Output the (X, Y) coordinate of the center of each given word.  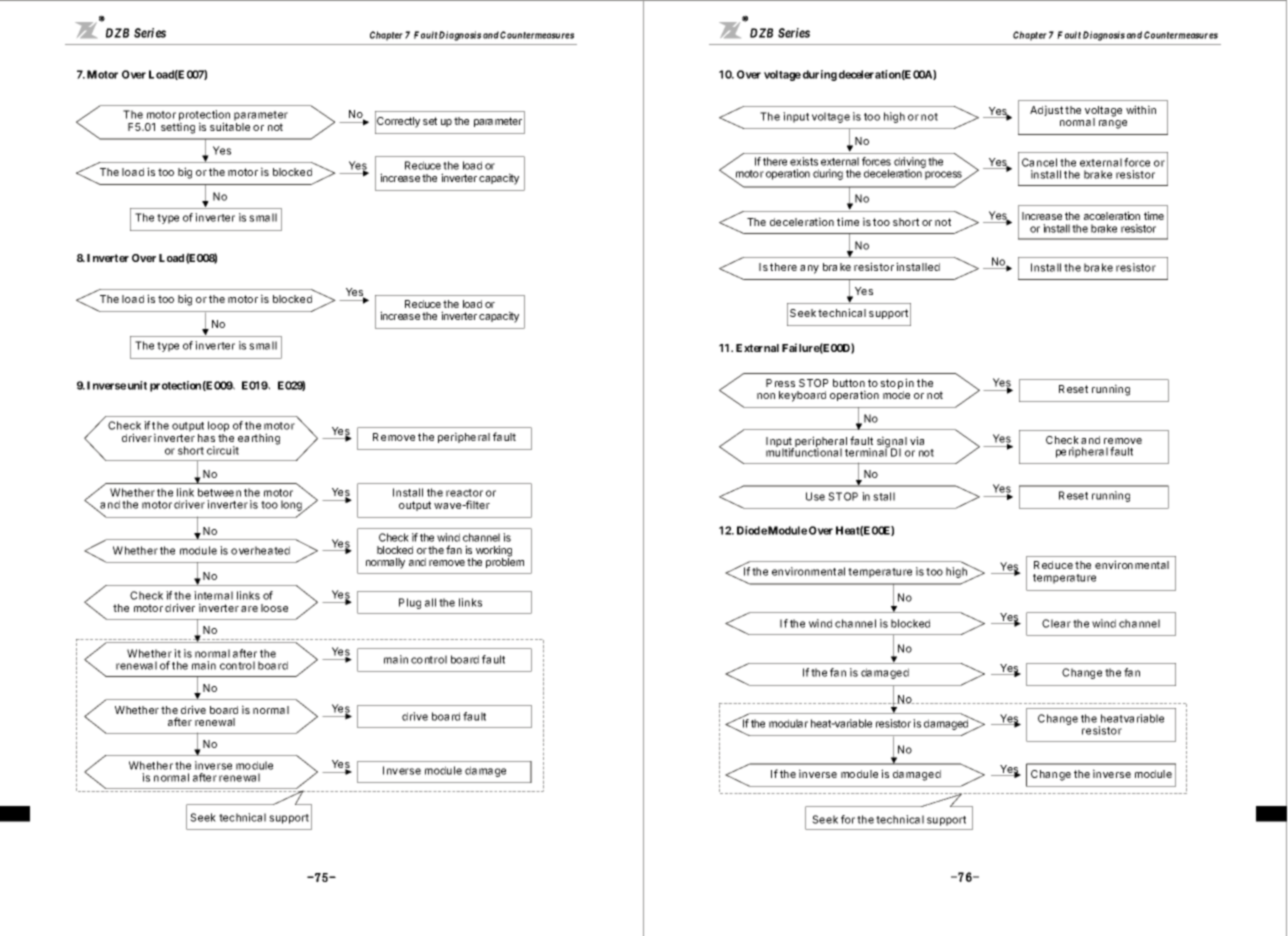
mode (896, 395)
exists (804, 161)
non (766, 396)
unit (137, 385)
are (249, 609)
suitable (230, 126)
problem (505, 562)
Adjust (1046, 110)
